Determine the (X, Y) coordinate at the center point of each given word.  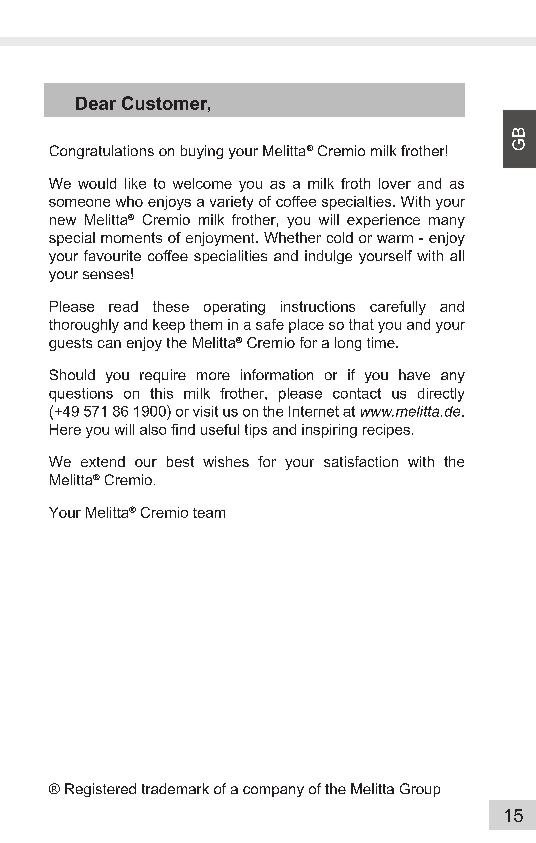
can (109, 344)
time (382, 342)
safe (270, 324)
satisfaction (361, 461)
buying (202, 152)
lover (395, 183)
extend (103, 461)
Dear (96, 103)
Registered (100, 790)
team (209, 513)
